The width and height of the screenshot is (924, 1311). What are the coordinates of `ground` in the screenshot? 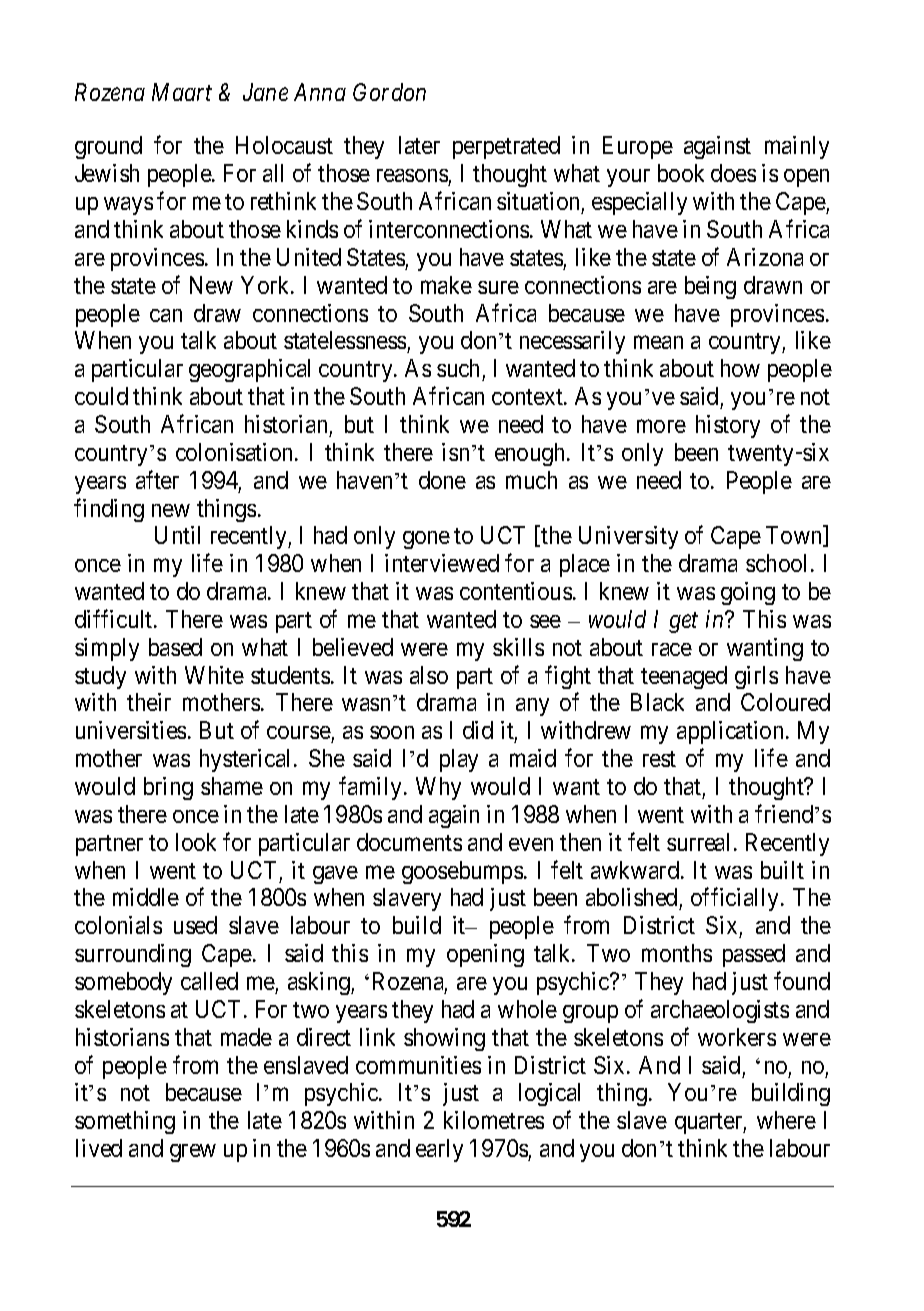 It's located at (108, 147).
